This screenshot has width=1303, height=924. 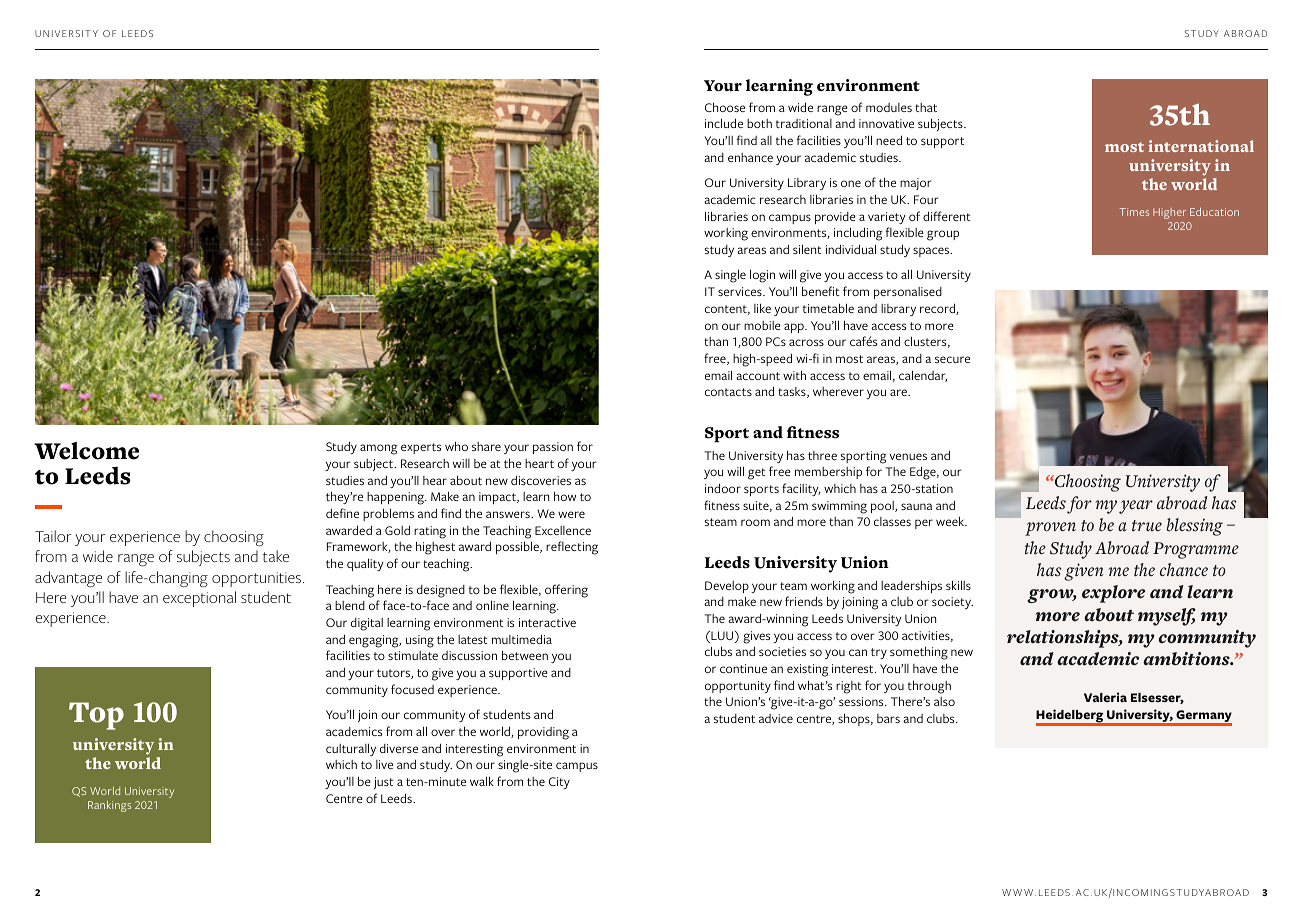 What do you see at coordinates (1201, 146) in the screenshot?
I see `international` at bounding box center [1201, 146].
